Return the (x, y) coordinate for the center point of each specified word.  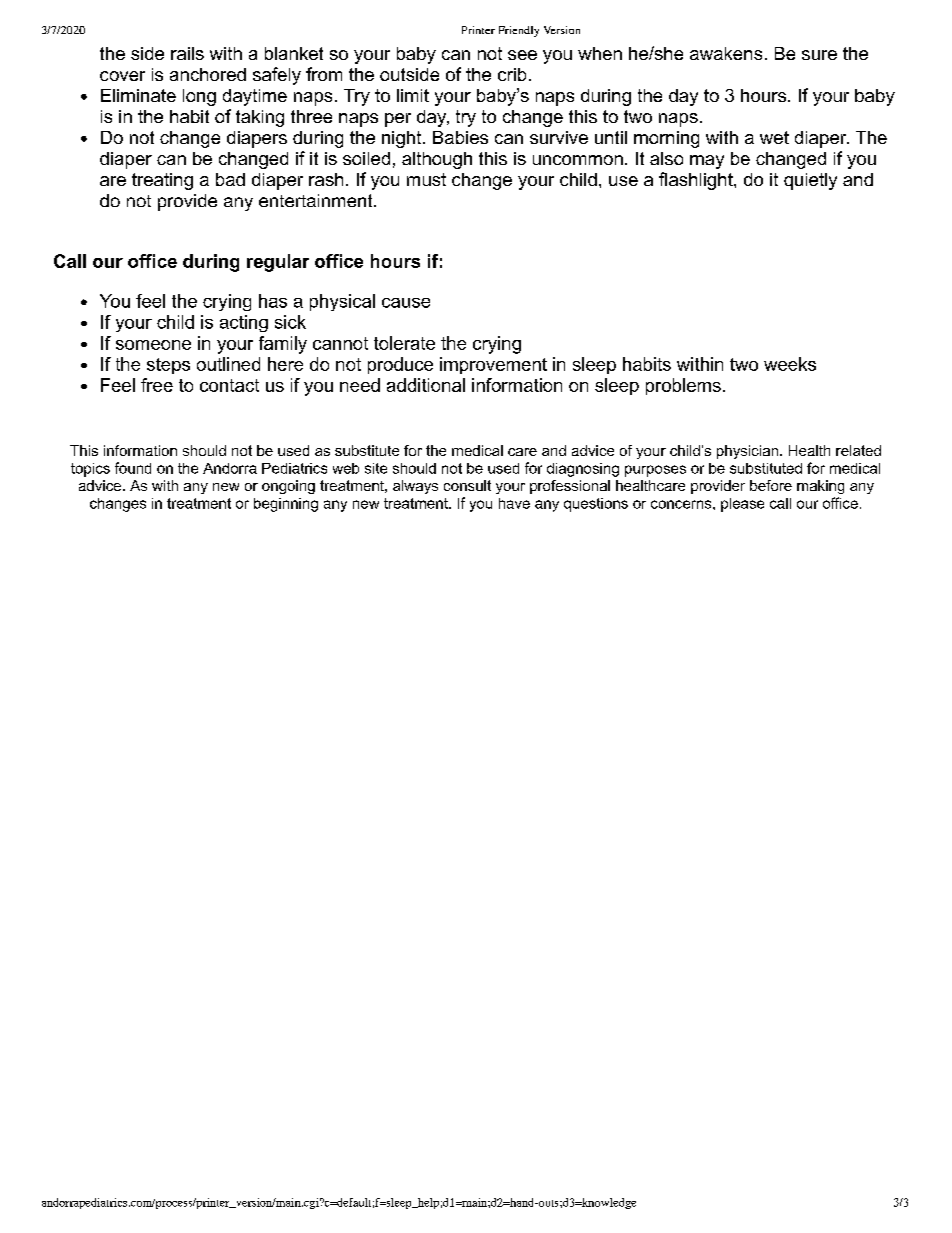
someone (153, 345)
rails (187, 53)
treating (162, 181)
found (133, 468)
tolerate (404, 343)
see (522, 55)
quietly (810, 181)
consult (467, 485)
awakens (726, 53)
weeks (790, 364)
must (426, 179)
